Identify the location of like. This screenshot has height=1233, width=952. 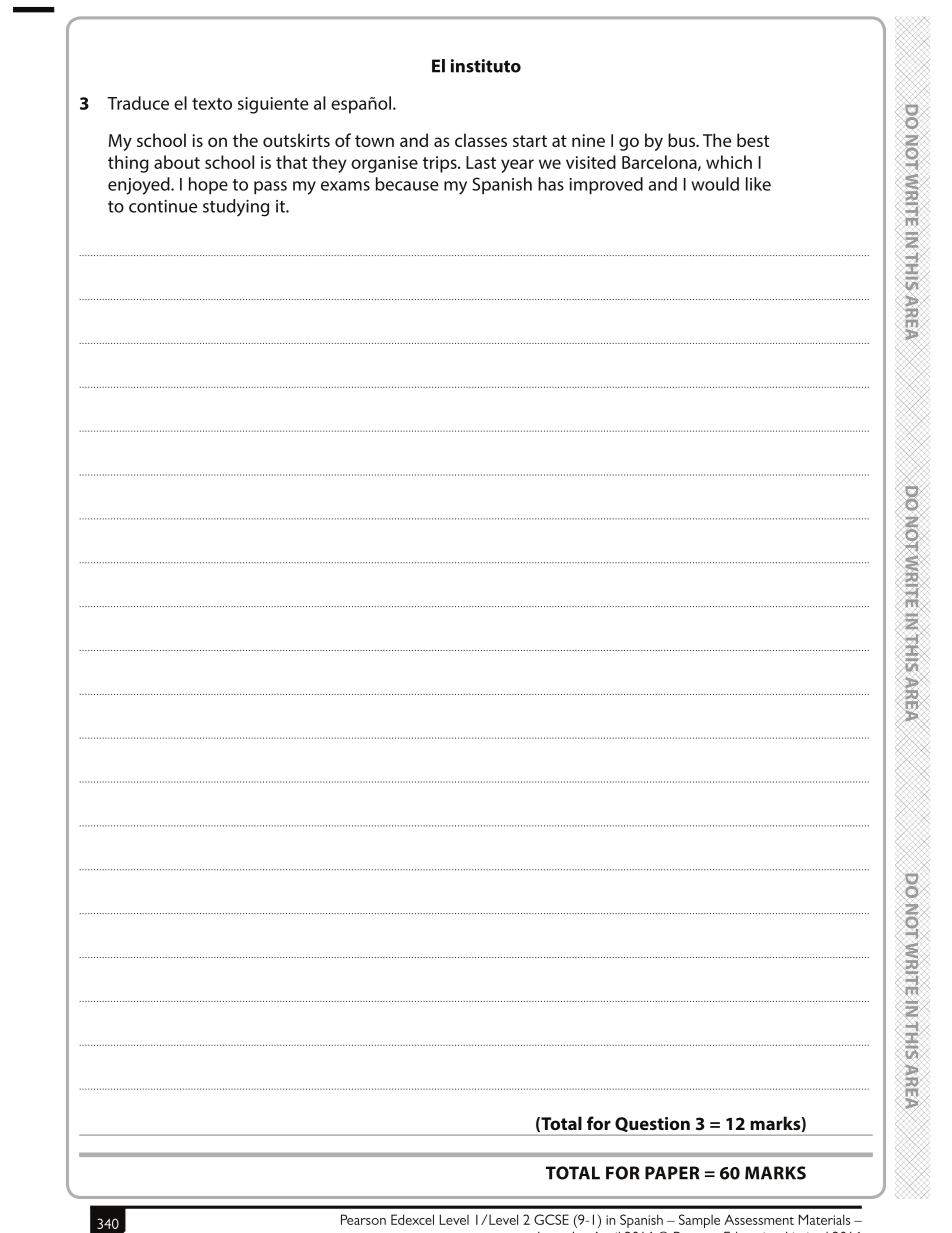
(758, 184).
